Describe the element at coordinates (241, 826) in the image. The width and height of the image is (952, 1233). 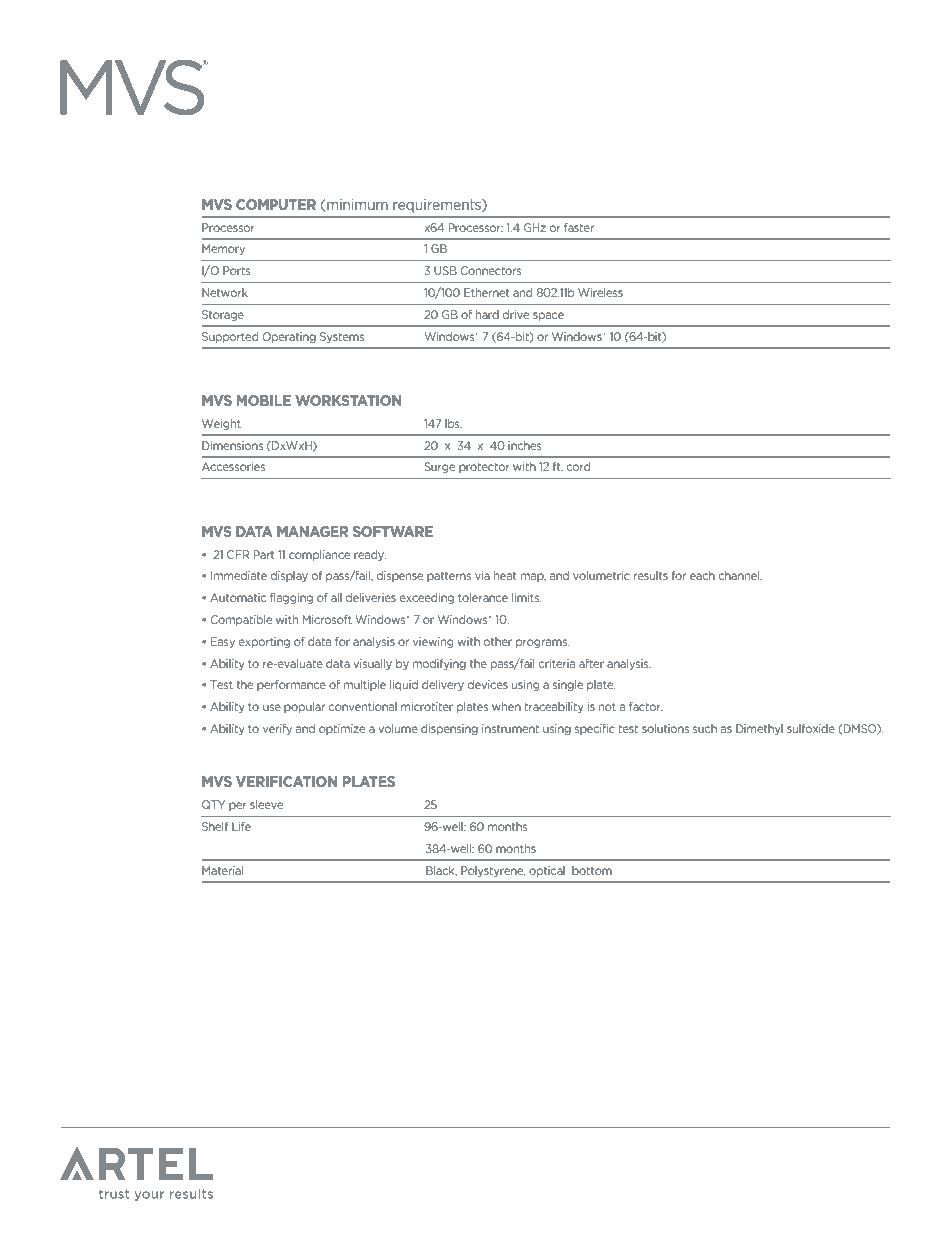
I see `Life` at that location.
